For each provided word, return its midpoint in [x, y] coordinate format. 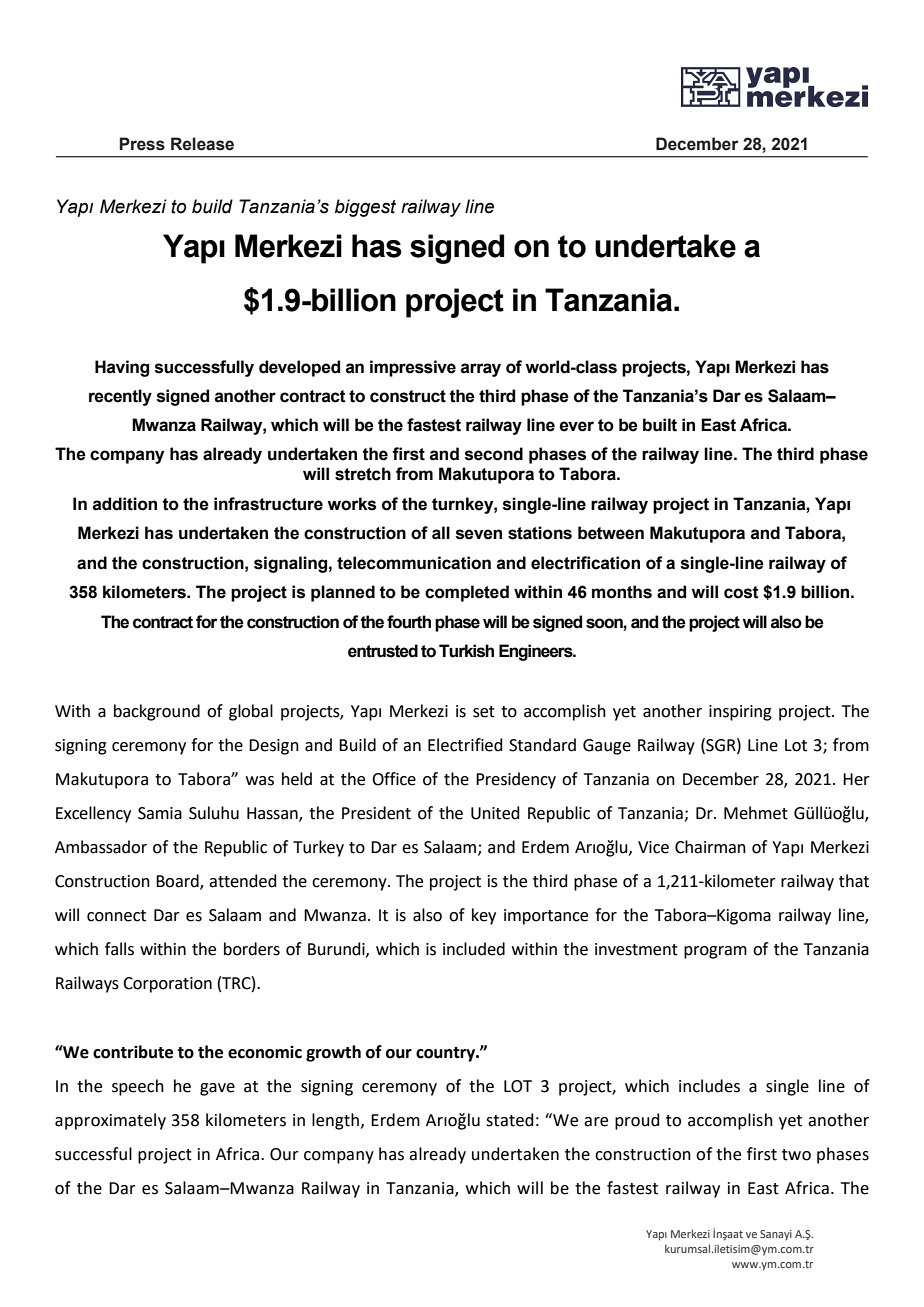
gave [217, 1089]
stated [510, 1120]
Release [202, 144]
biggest [365, 208]
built [660, 425]
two [796, 1155]
